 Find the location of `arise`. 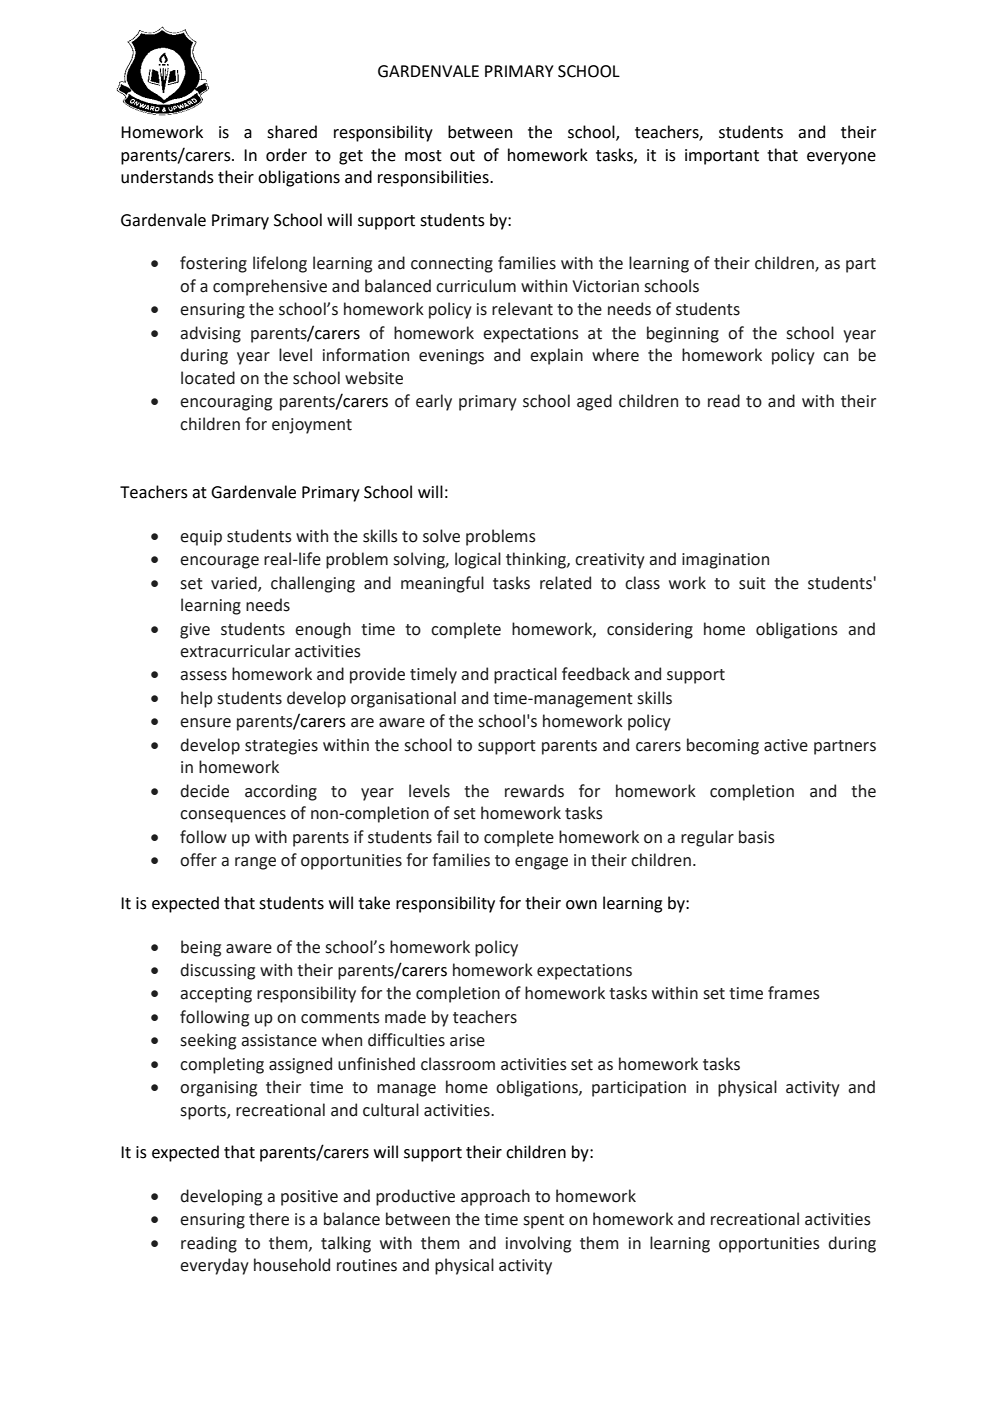

arise is located at coordinates (467, 1040).
